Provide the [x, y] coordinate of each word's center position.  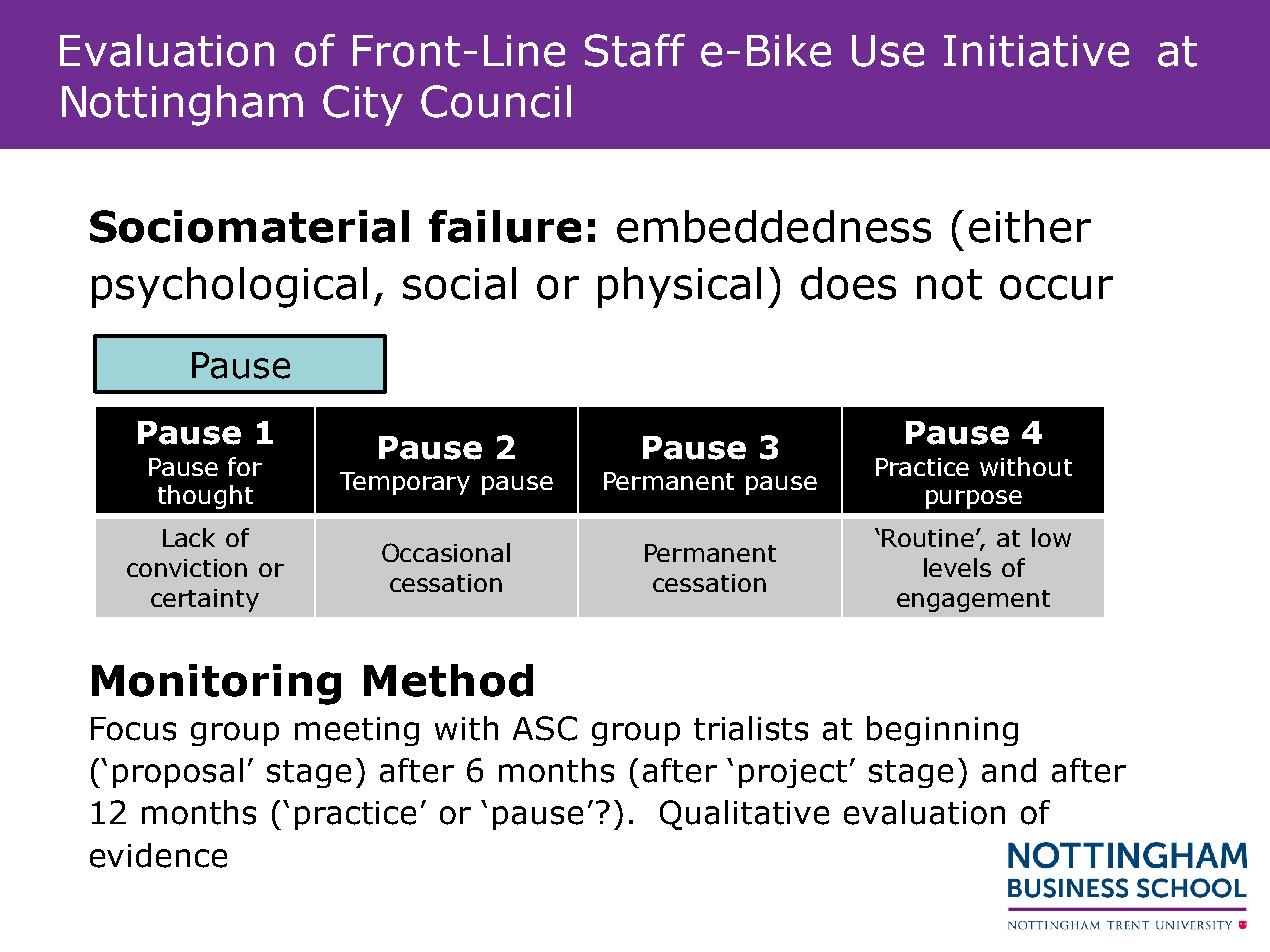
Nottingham [182, 105]
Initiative [1036, 51]
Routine [929, 538]
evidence [158, 855]
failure [505, 226]
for [245, 466]
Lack [189, 537]
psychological [229, 287]
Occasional [446, 552]
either [1030, 226]
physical [679, 287]
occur [1056, 287]
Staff [635, 50]
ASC [545, 728]
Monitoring [216, 684]
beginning [942, 731]
